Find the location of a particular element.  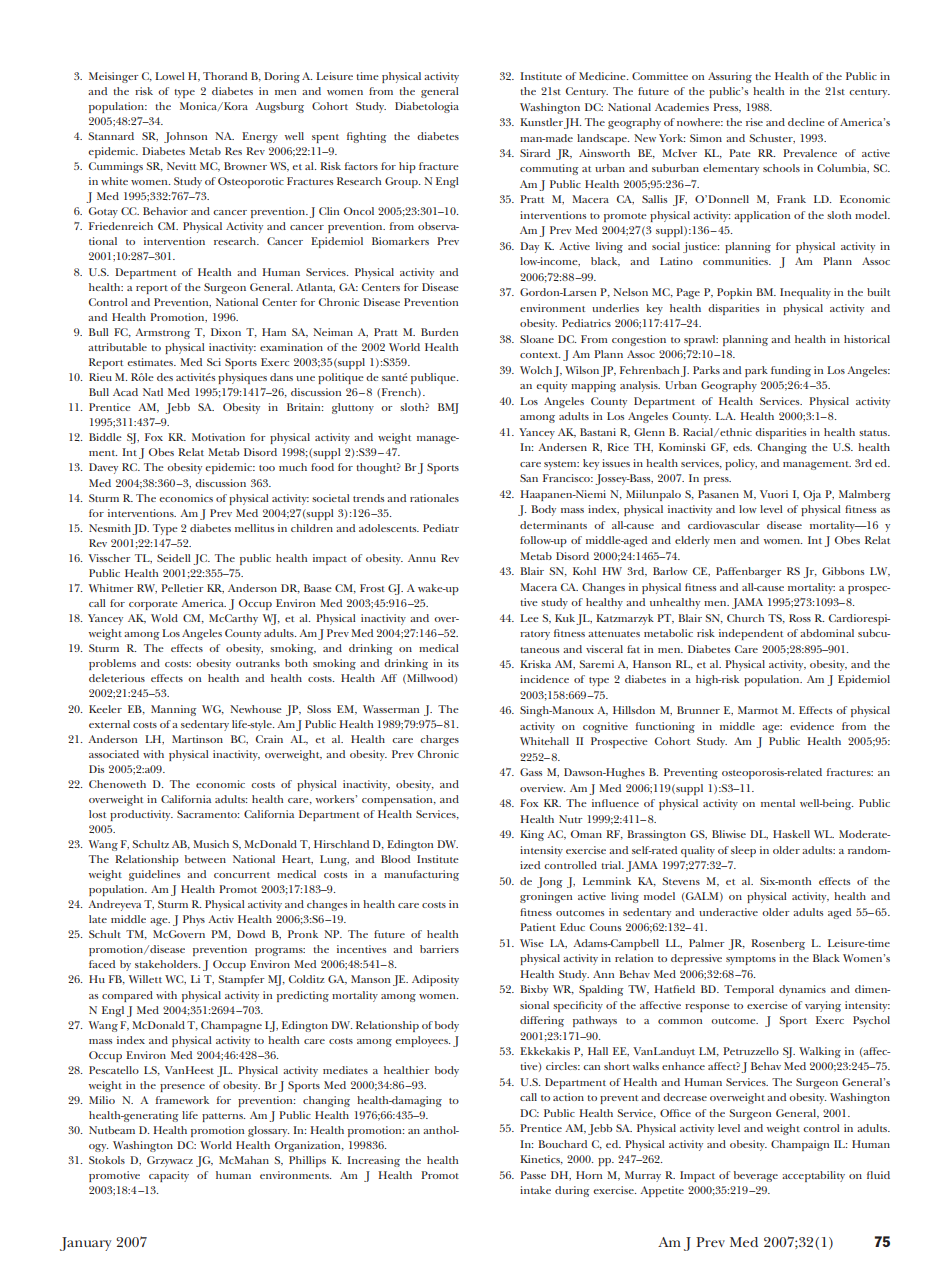

dynamics is located at coordinates (802, 990).
